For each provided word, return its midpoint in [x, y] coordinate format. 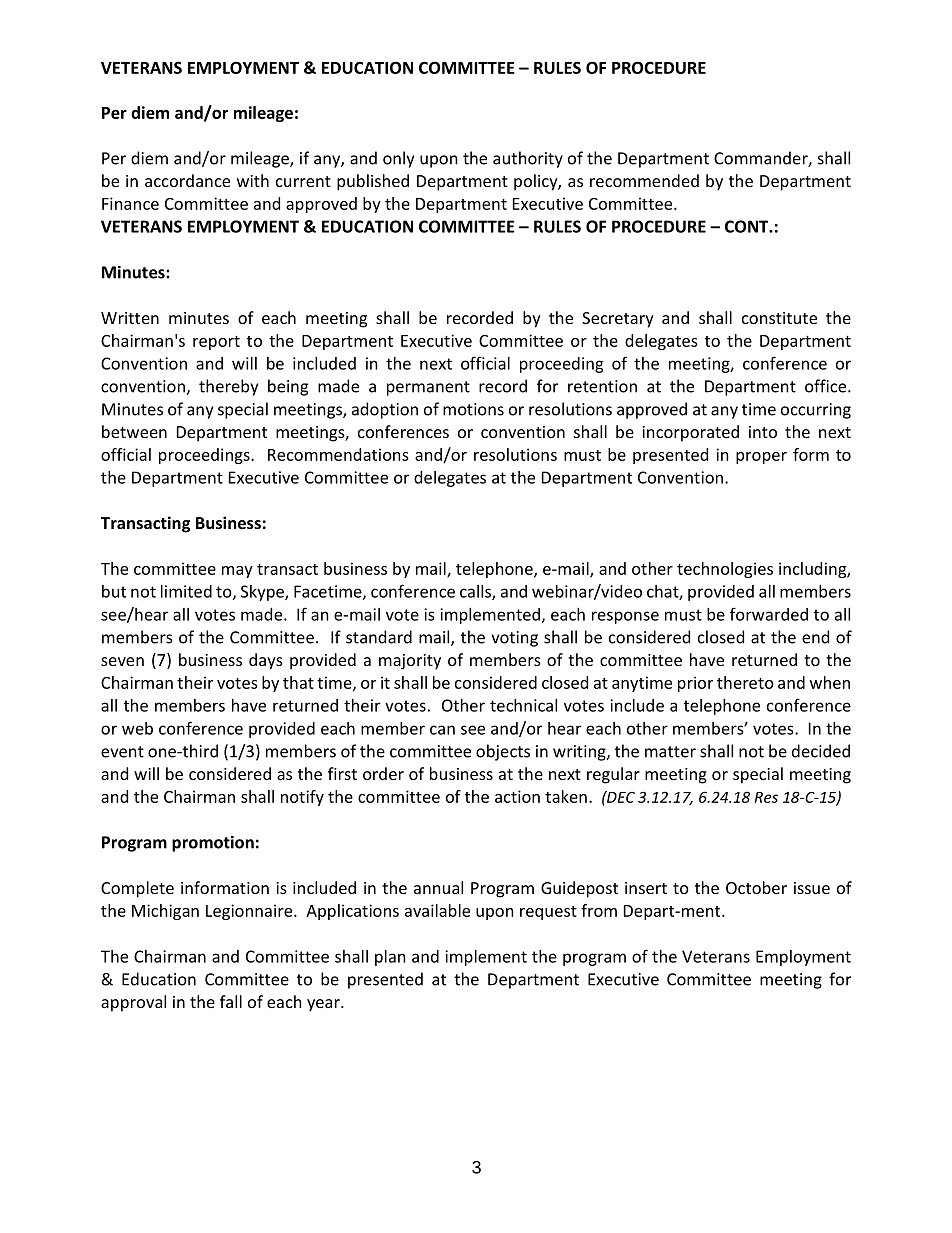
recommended [644, 180]
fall [231, 1001]
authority [528, 159]
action [517, 796]
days [266, 661]
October [756, 887]
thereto [745, 682]
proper [761, 458]
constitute [779, 318]
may [237, 572]
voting [514, 639]
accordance [187, 180]
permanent [428, 388]
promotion [213, 844]
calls [476, 592]
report [216, 343]
